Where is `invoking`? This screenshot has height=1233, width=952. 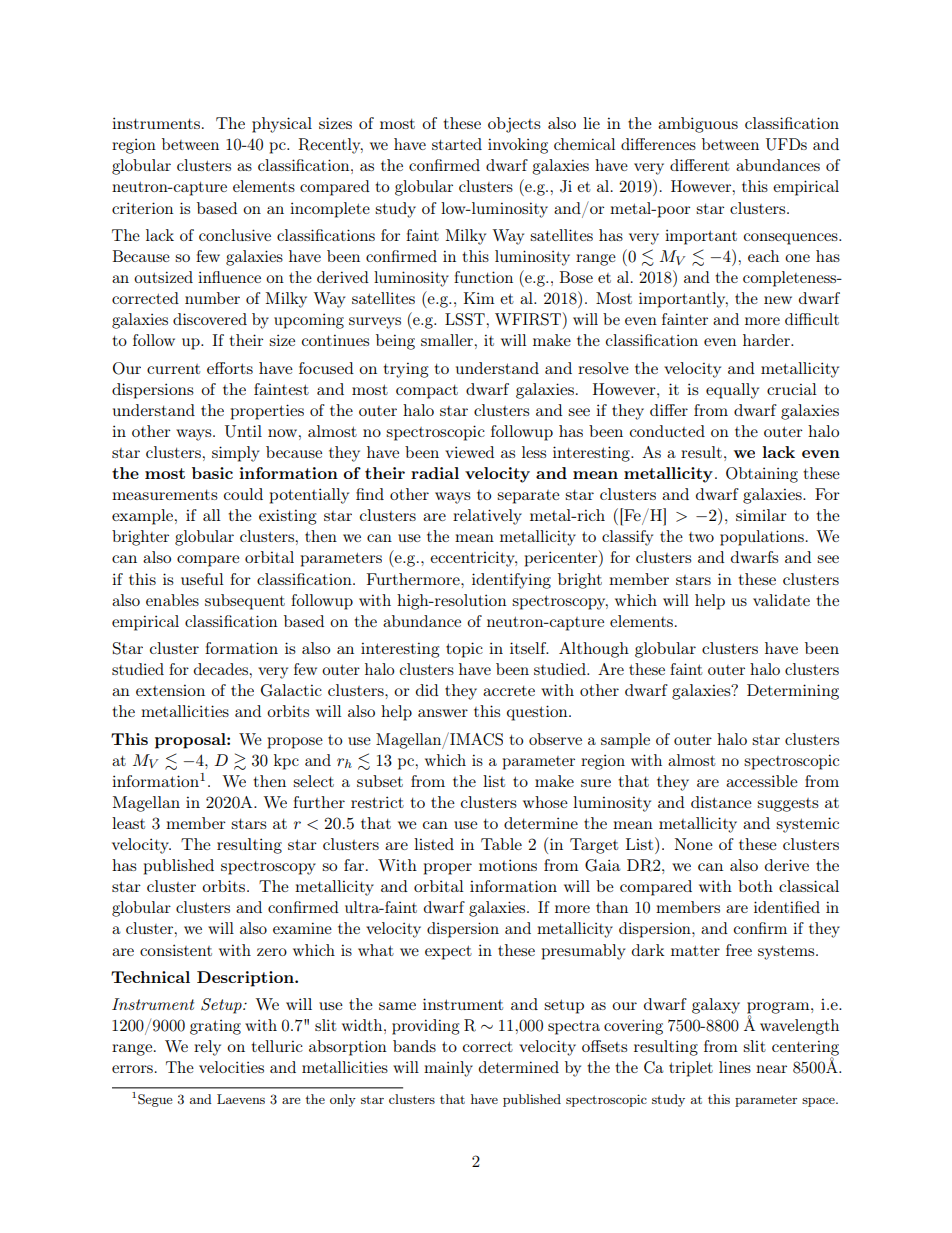
invoking is located at coordinates (518, 146).
